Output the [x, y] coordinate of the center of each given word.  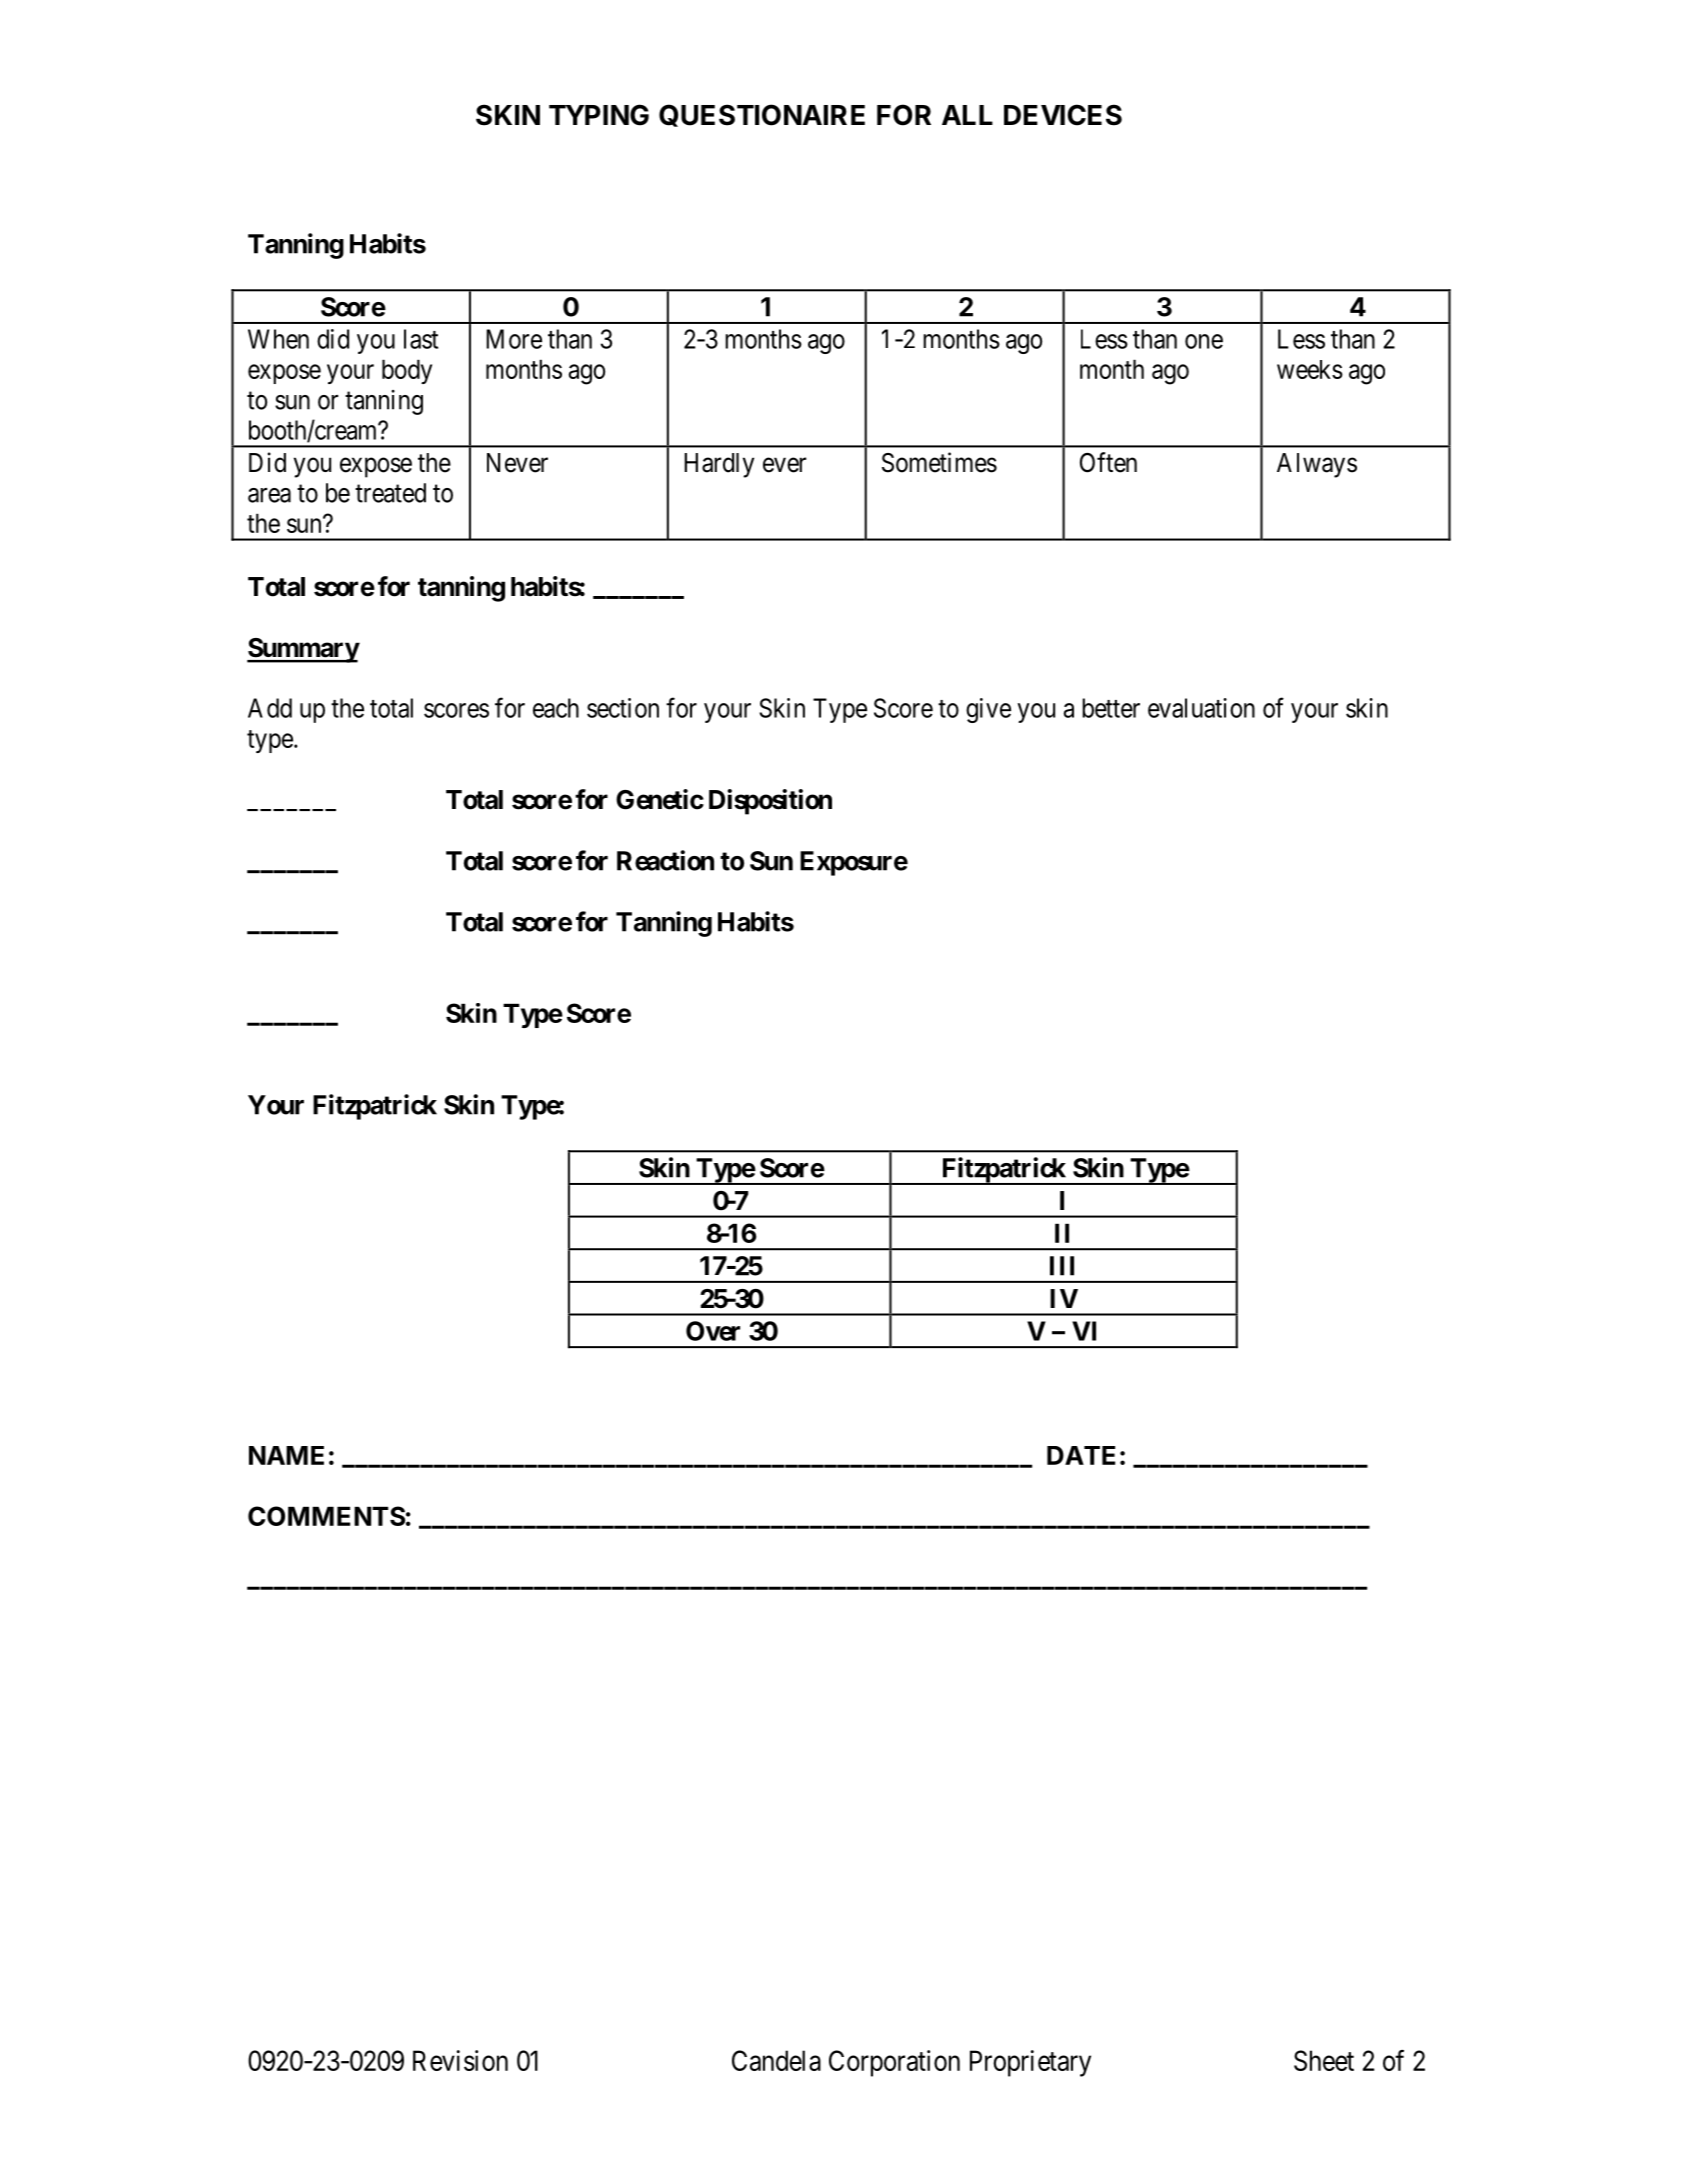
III [1062, 1266]
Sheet [1324, 2060]
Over [713, 1331]
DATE [1081, 1455]
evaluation [1201, 708]
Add [270, 708]
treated [390, 493]
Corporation [894, 2063]
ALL [967, 115]
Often [1108, 462]
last [421, 339]
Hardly [719, 465]
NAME [286, 1455]
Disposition [770, 802]
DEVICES [1063, 115]
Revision [460, 2060]
